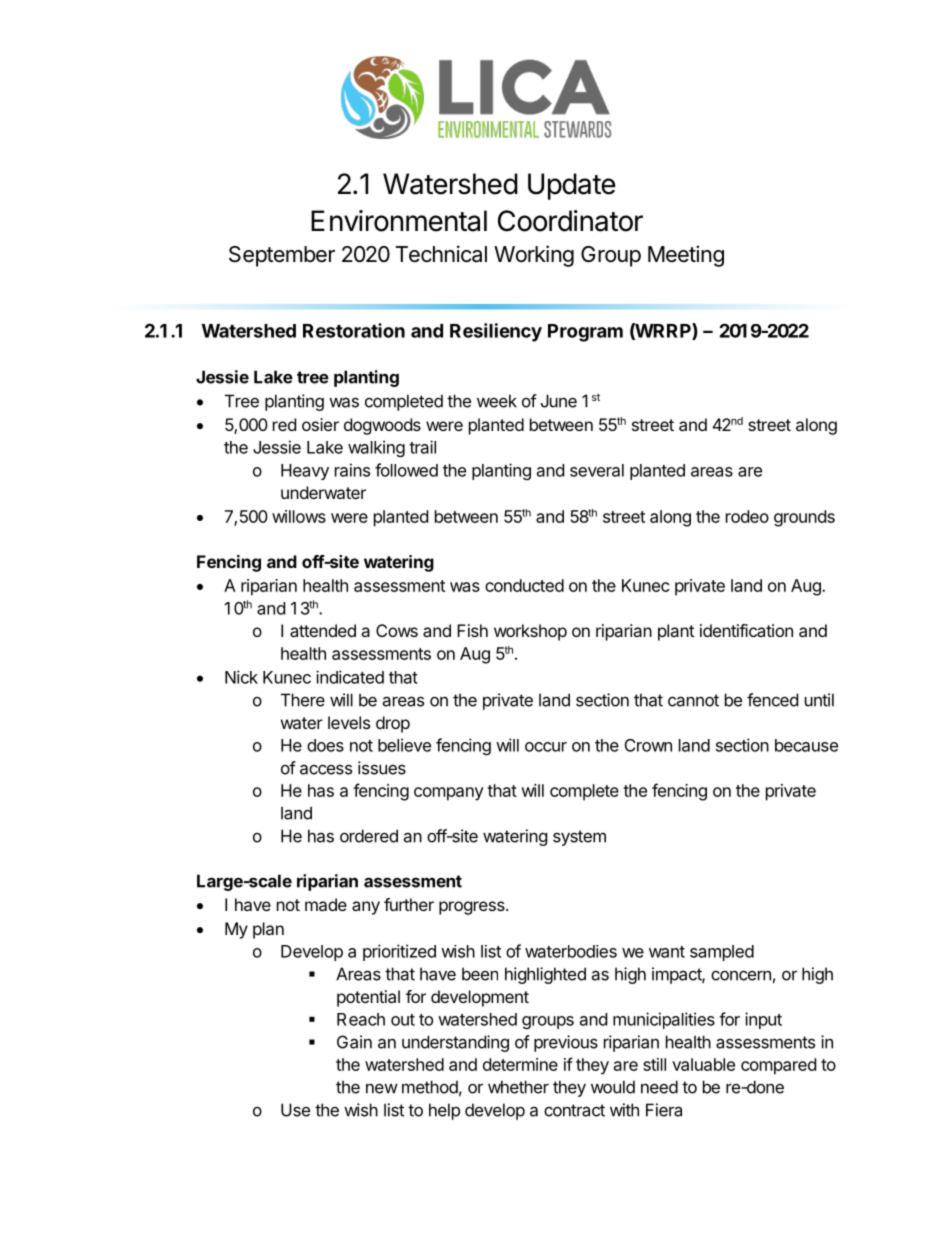 The image size is (952, 1233). Describe the element at coordinates (323, 630) in the screenshot. I see `attended` at that location.
